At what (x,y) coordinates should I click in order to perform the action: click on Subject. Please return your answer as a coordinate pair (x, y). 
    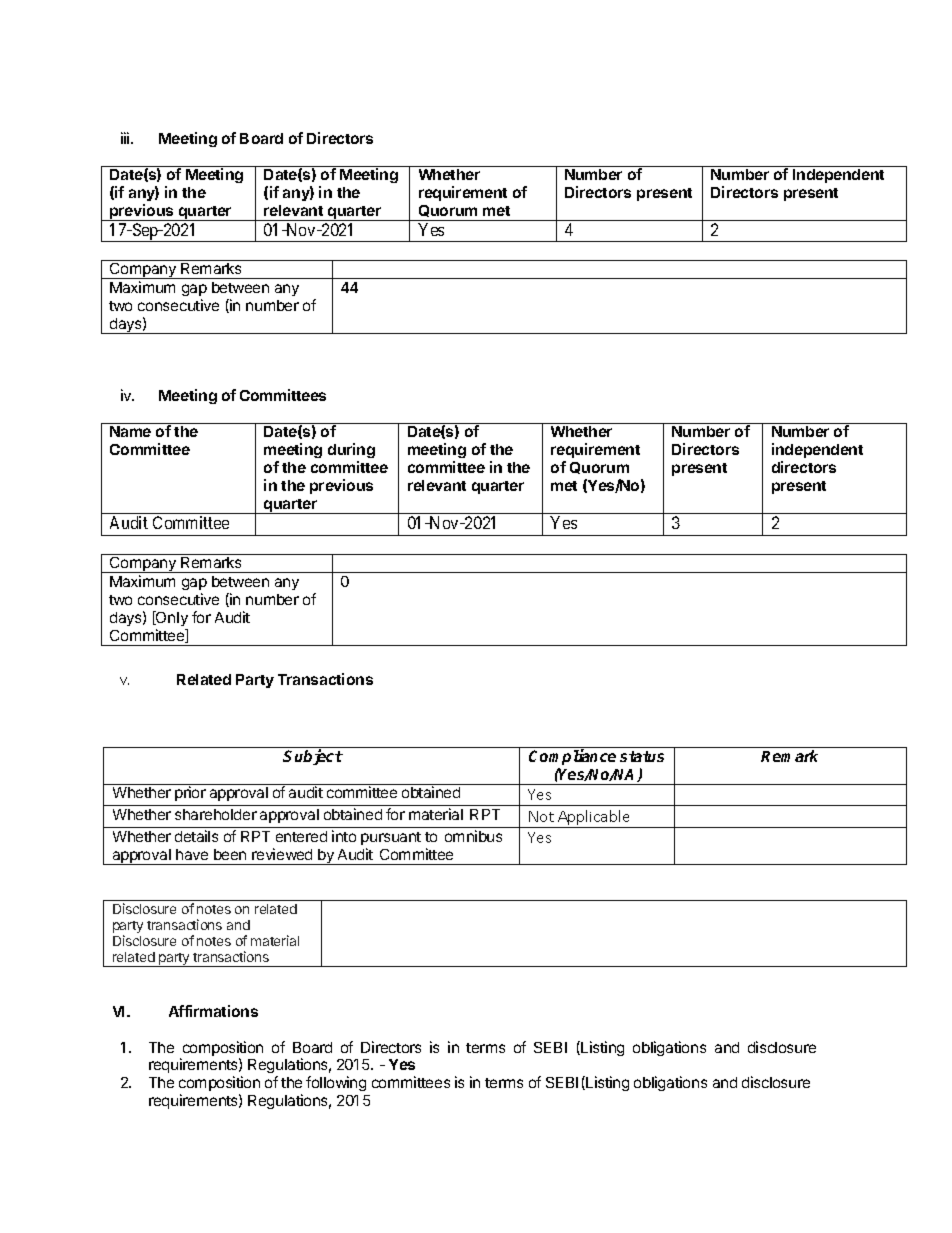
    Looking at the image, I should click on (313, 757).
